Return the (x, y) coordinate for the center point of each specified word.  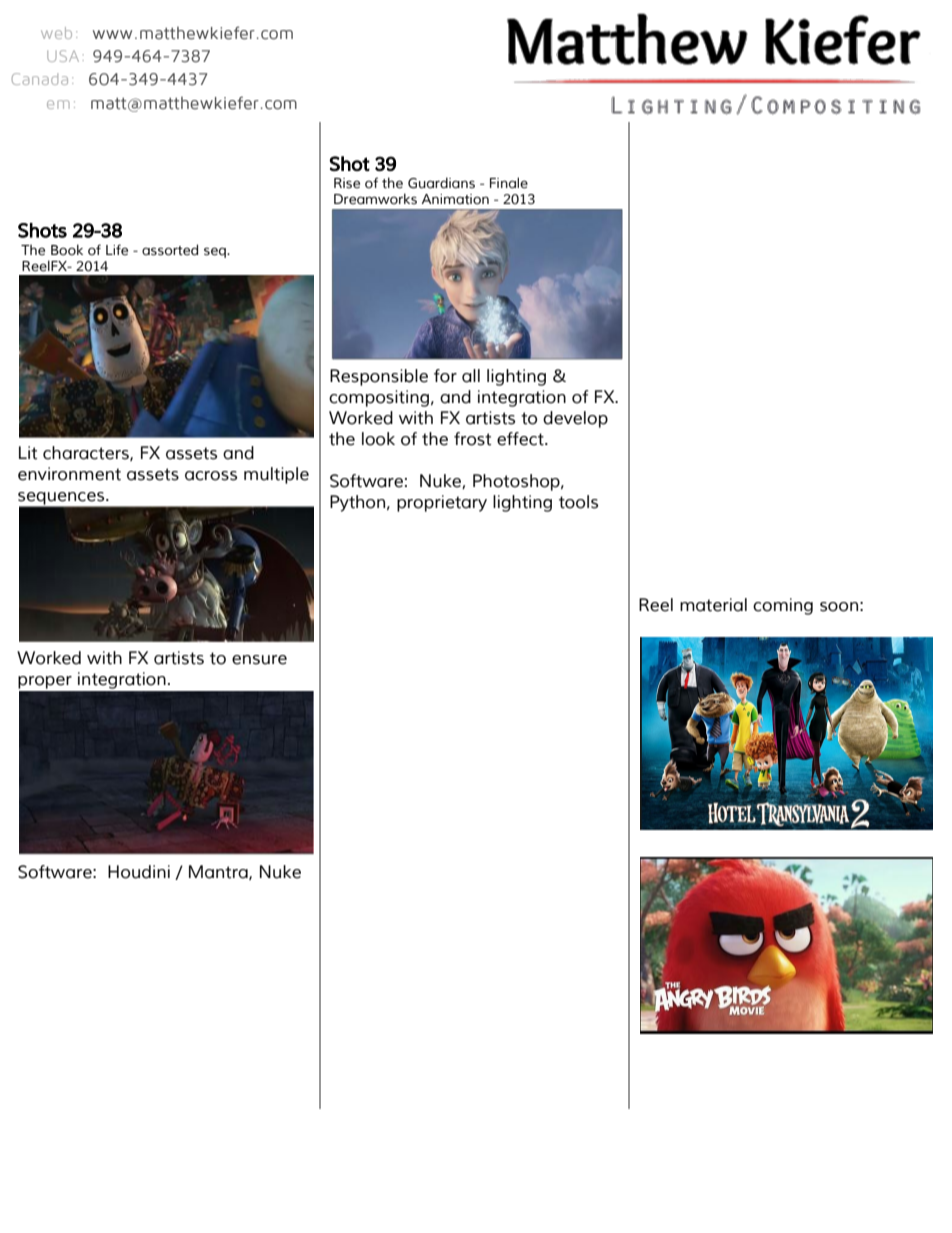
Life (117, 250)
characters (87, 453)
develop (575, 419)
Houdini (139, 872)
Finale (509, 183)
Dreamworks (375, 199)
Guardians (441, 183)
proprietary (442, 503)
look (378, 439)
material (713, 605)
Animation (455, 199)
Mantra (219, 872)
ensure (259, 660)
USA (63, 56)
